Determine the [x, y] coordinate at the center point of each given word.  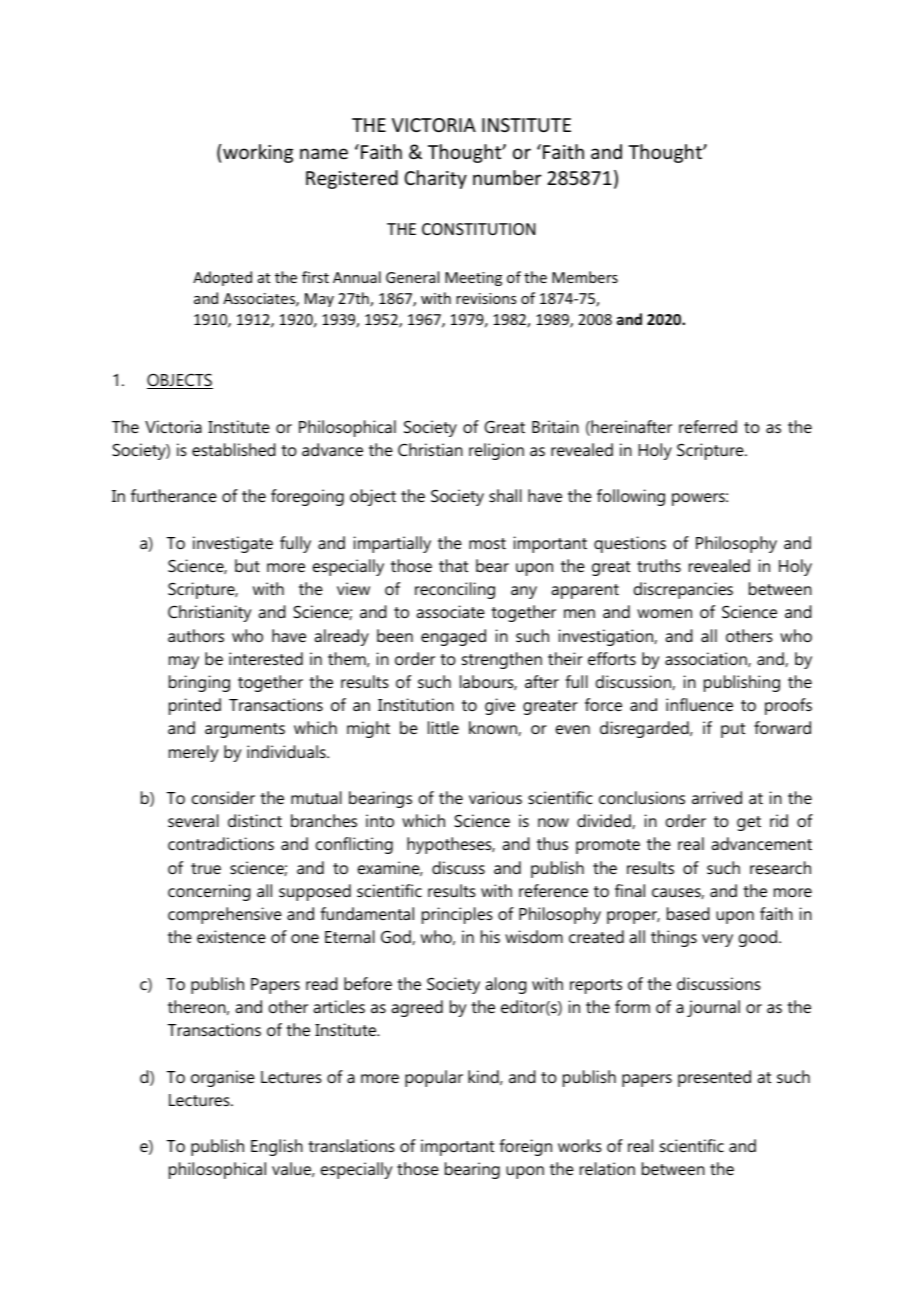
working [258, 153]
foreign [526, 1147]
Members [585, 277]
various [495, 797]
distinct [255, 820]
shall [505, 495]
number [507, 177]
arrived [717, 797]
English [277, 1147]
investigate [233, 544]
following [631, 497]
